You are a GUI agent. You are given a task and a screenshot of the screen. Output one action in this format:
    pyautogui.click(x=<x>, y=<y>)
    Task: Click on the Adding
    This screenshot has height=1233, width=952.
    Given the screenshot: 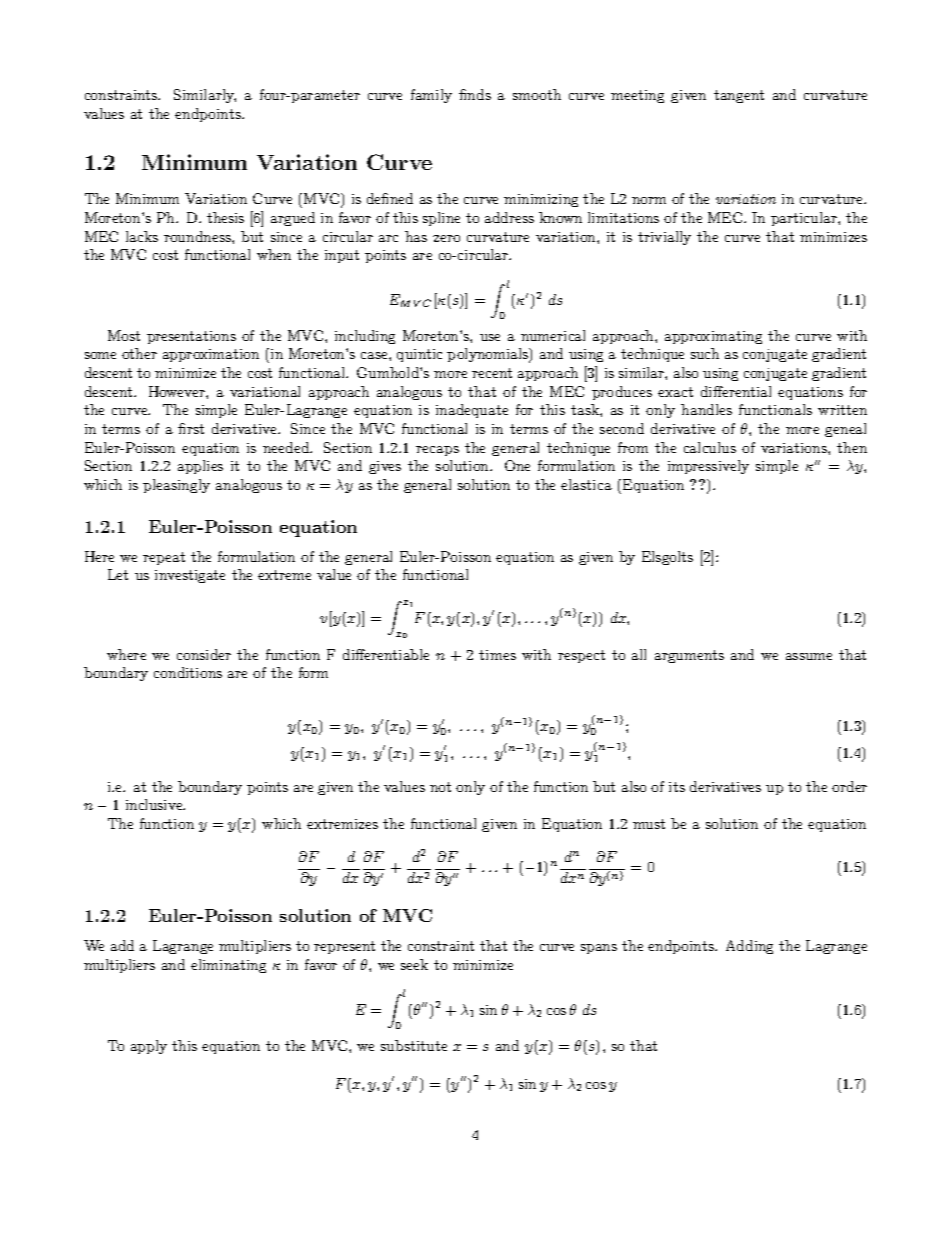 What is the action you would take?
    pyautogui.click(x=749, y=947)
